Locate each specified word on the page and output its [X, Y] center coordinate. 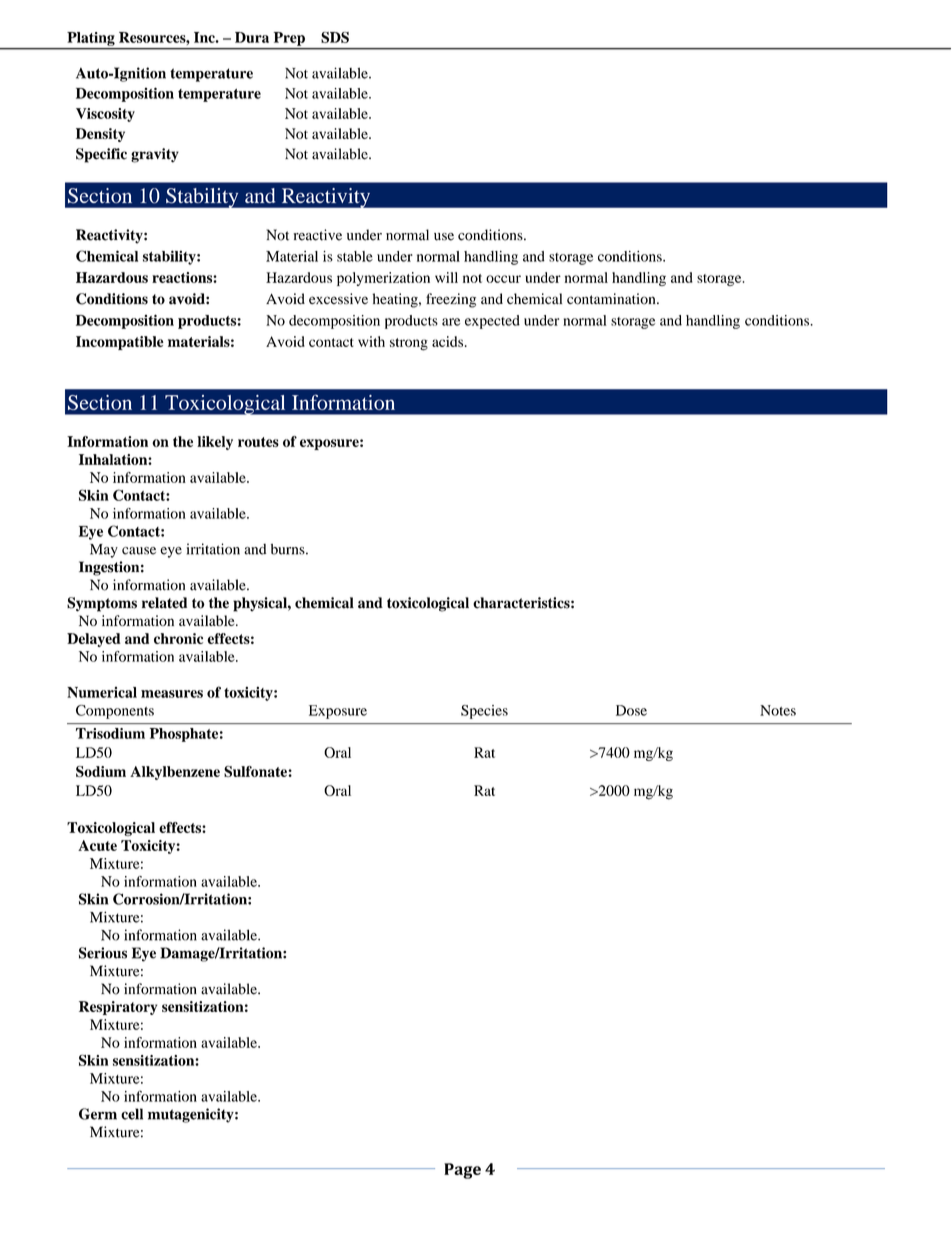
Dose [631, 710]
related [164, 603]
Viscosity [105, 115]
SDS [335, 37]
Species [484, 712]
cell [132, 1114]
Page [462, 1171]
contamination [612, 299]
